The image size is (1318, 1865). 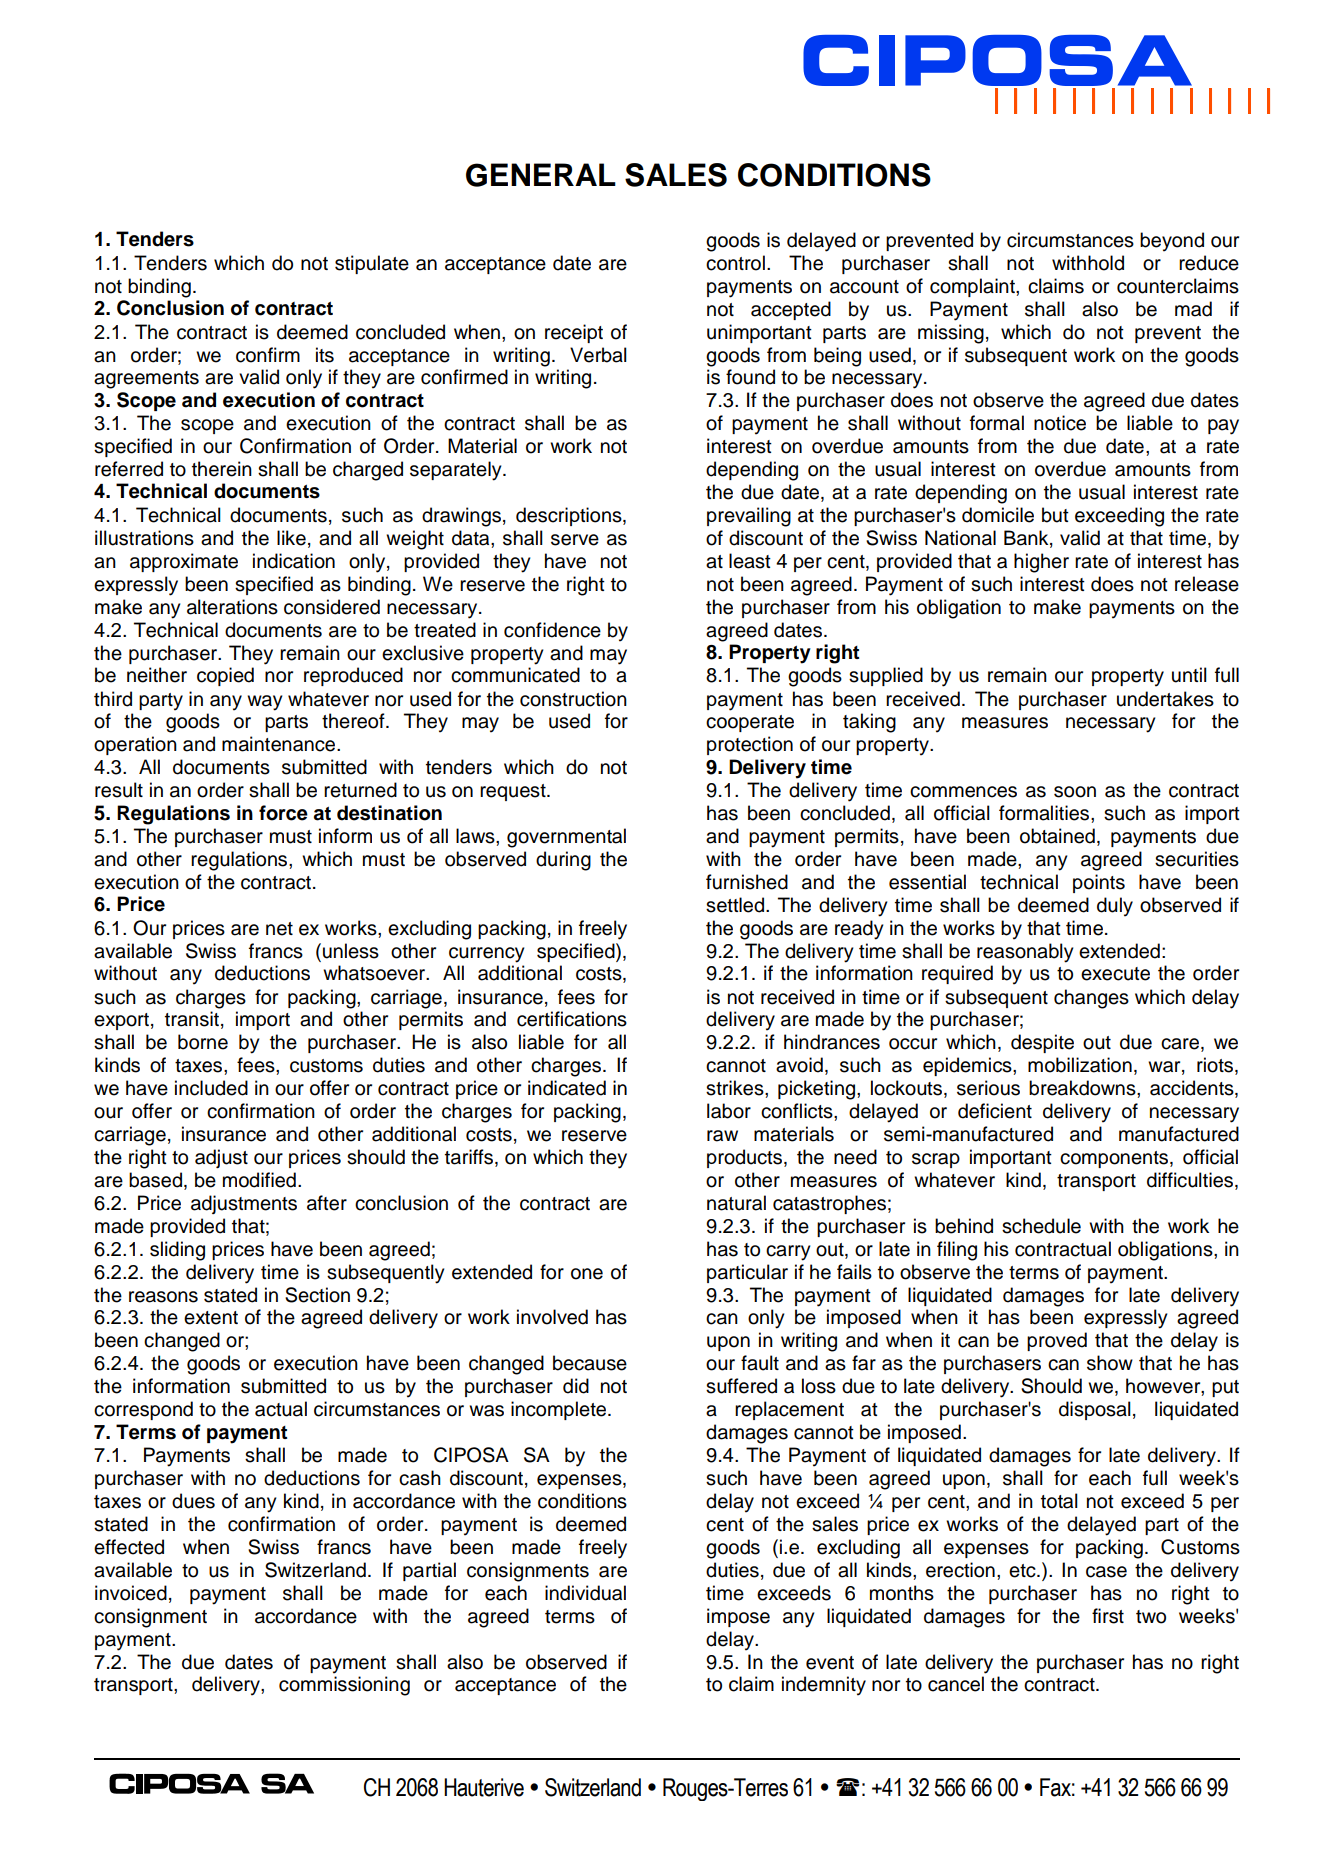 I want to click on way, so click(x=265, y=703).
